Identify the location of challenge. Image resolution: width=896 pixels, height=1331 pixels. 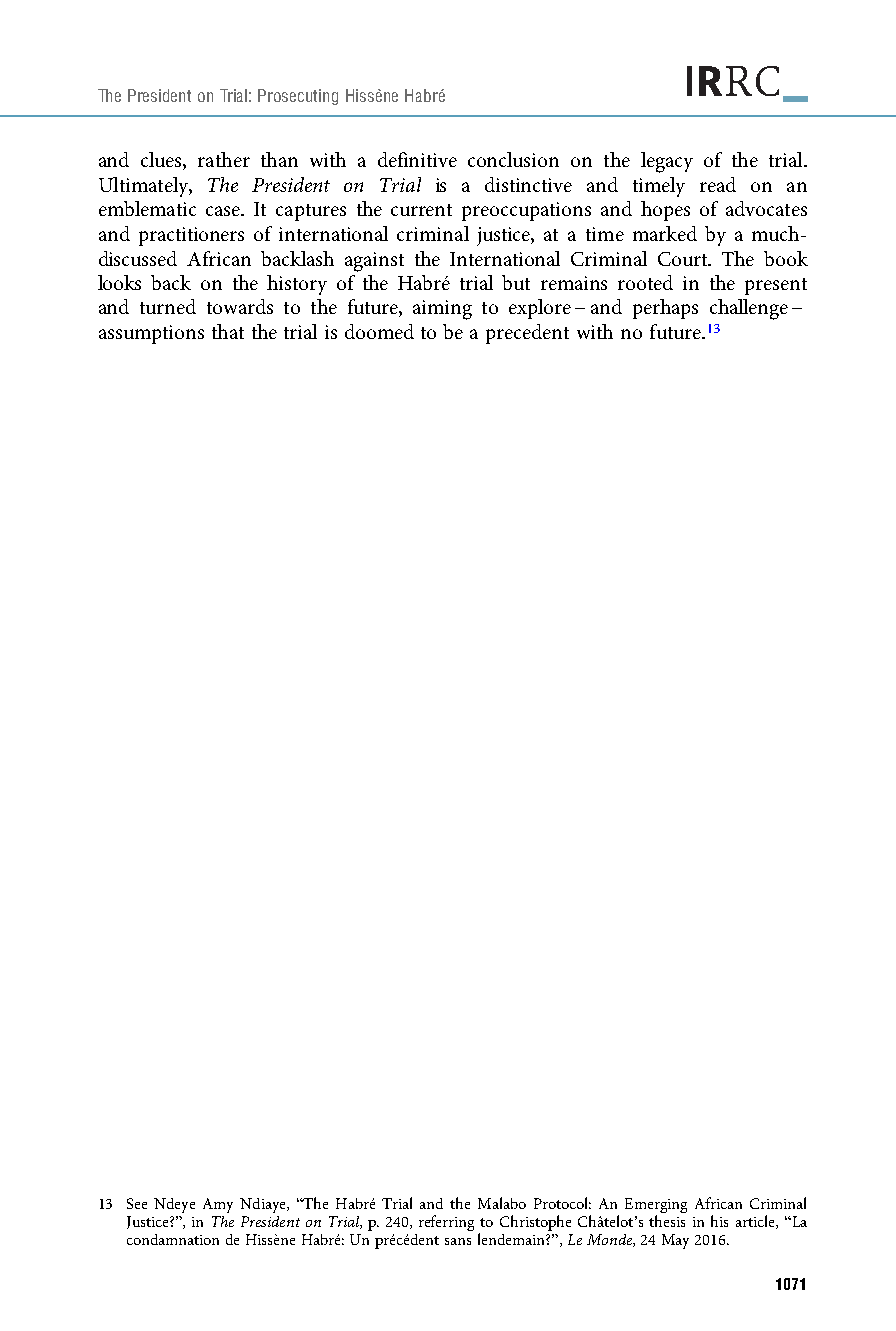
(749, 309).
